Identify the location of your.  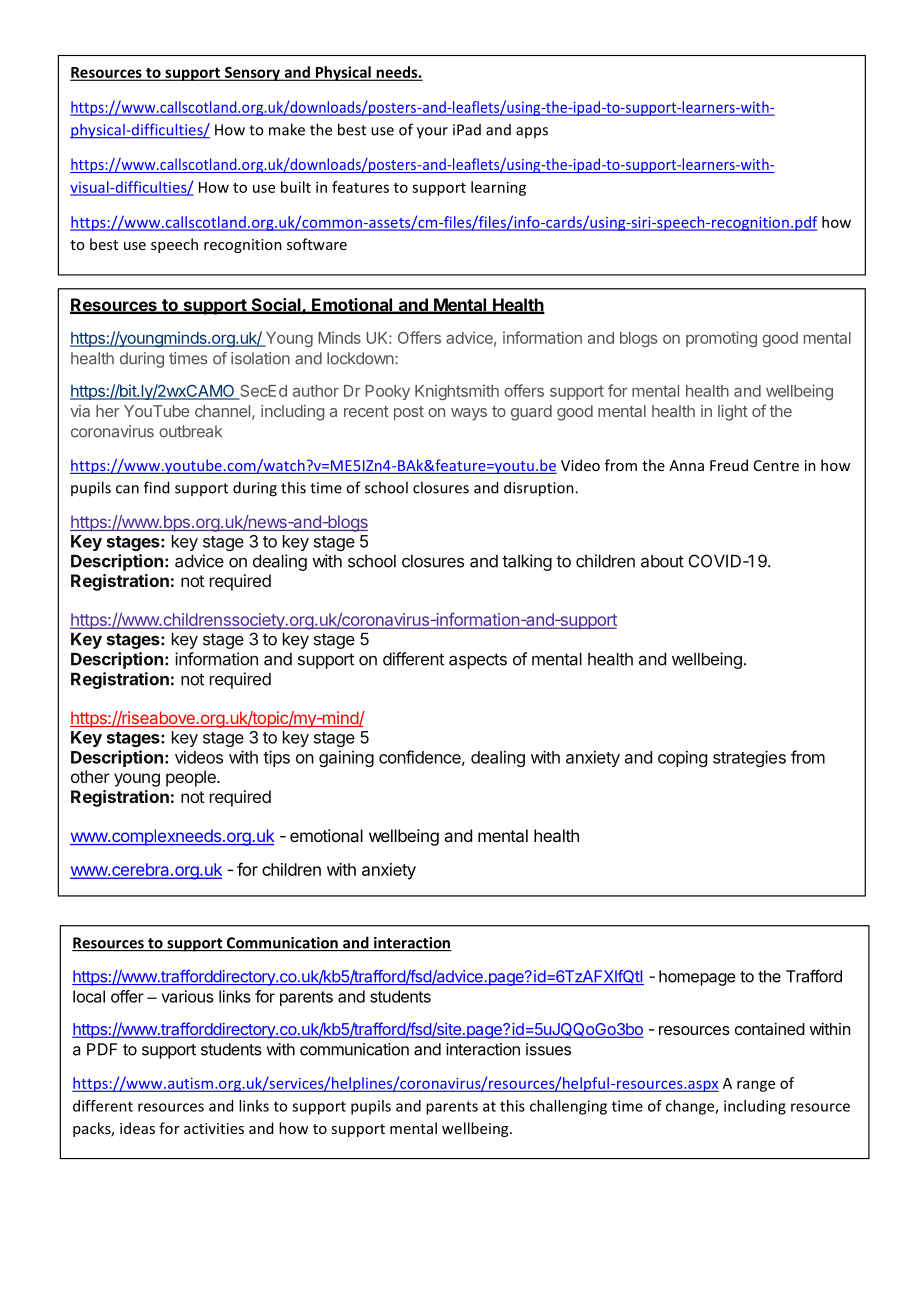
(432, 133).
